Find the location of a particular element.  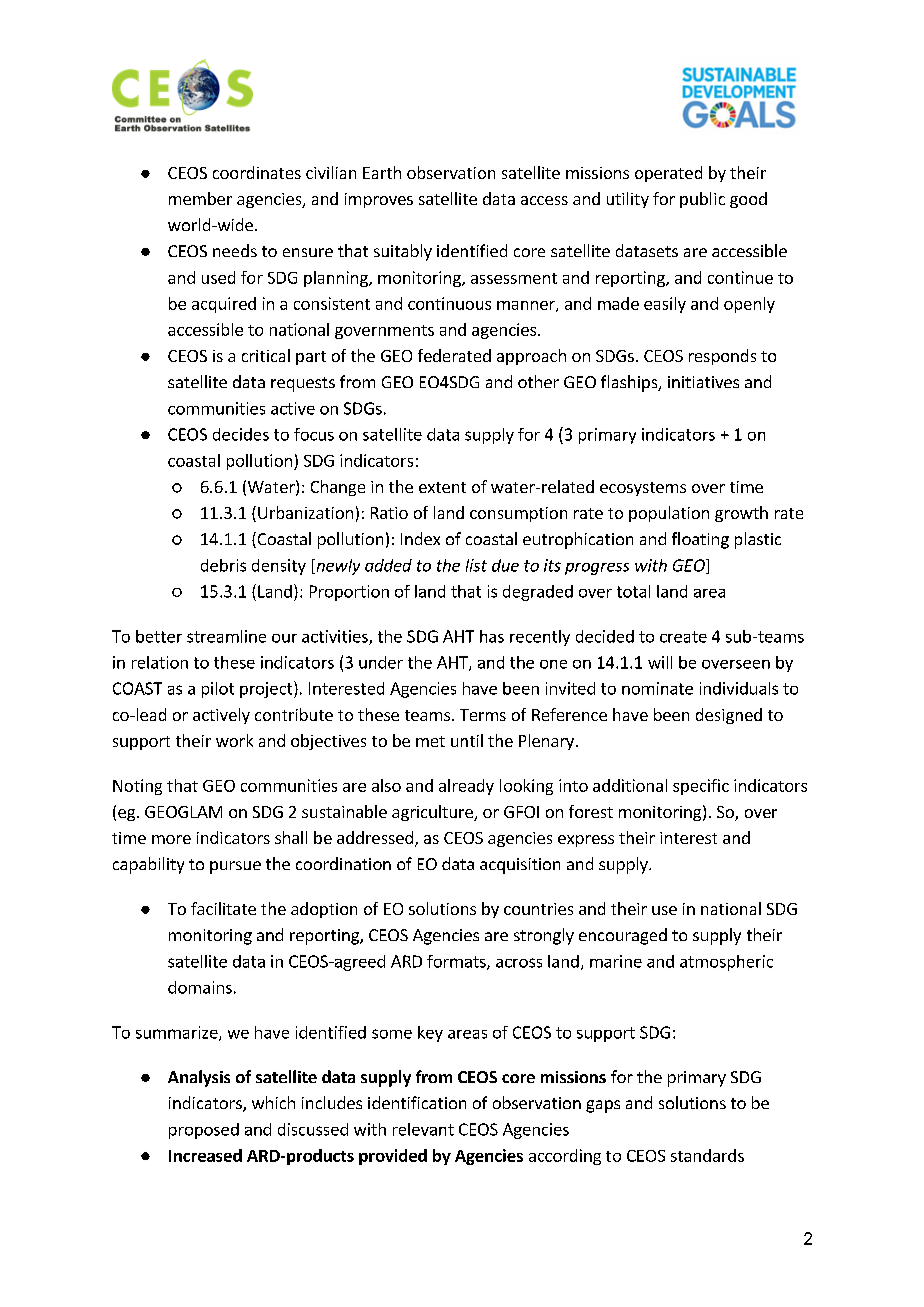

improves is located at coordinates (379, 200).
